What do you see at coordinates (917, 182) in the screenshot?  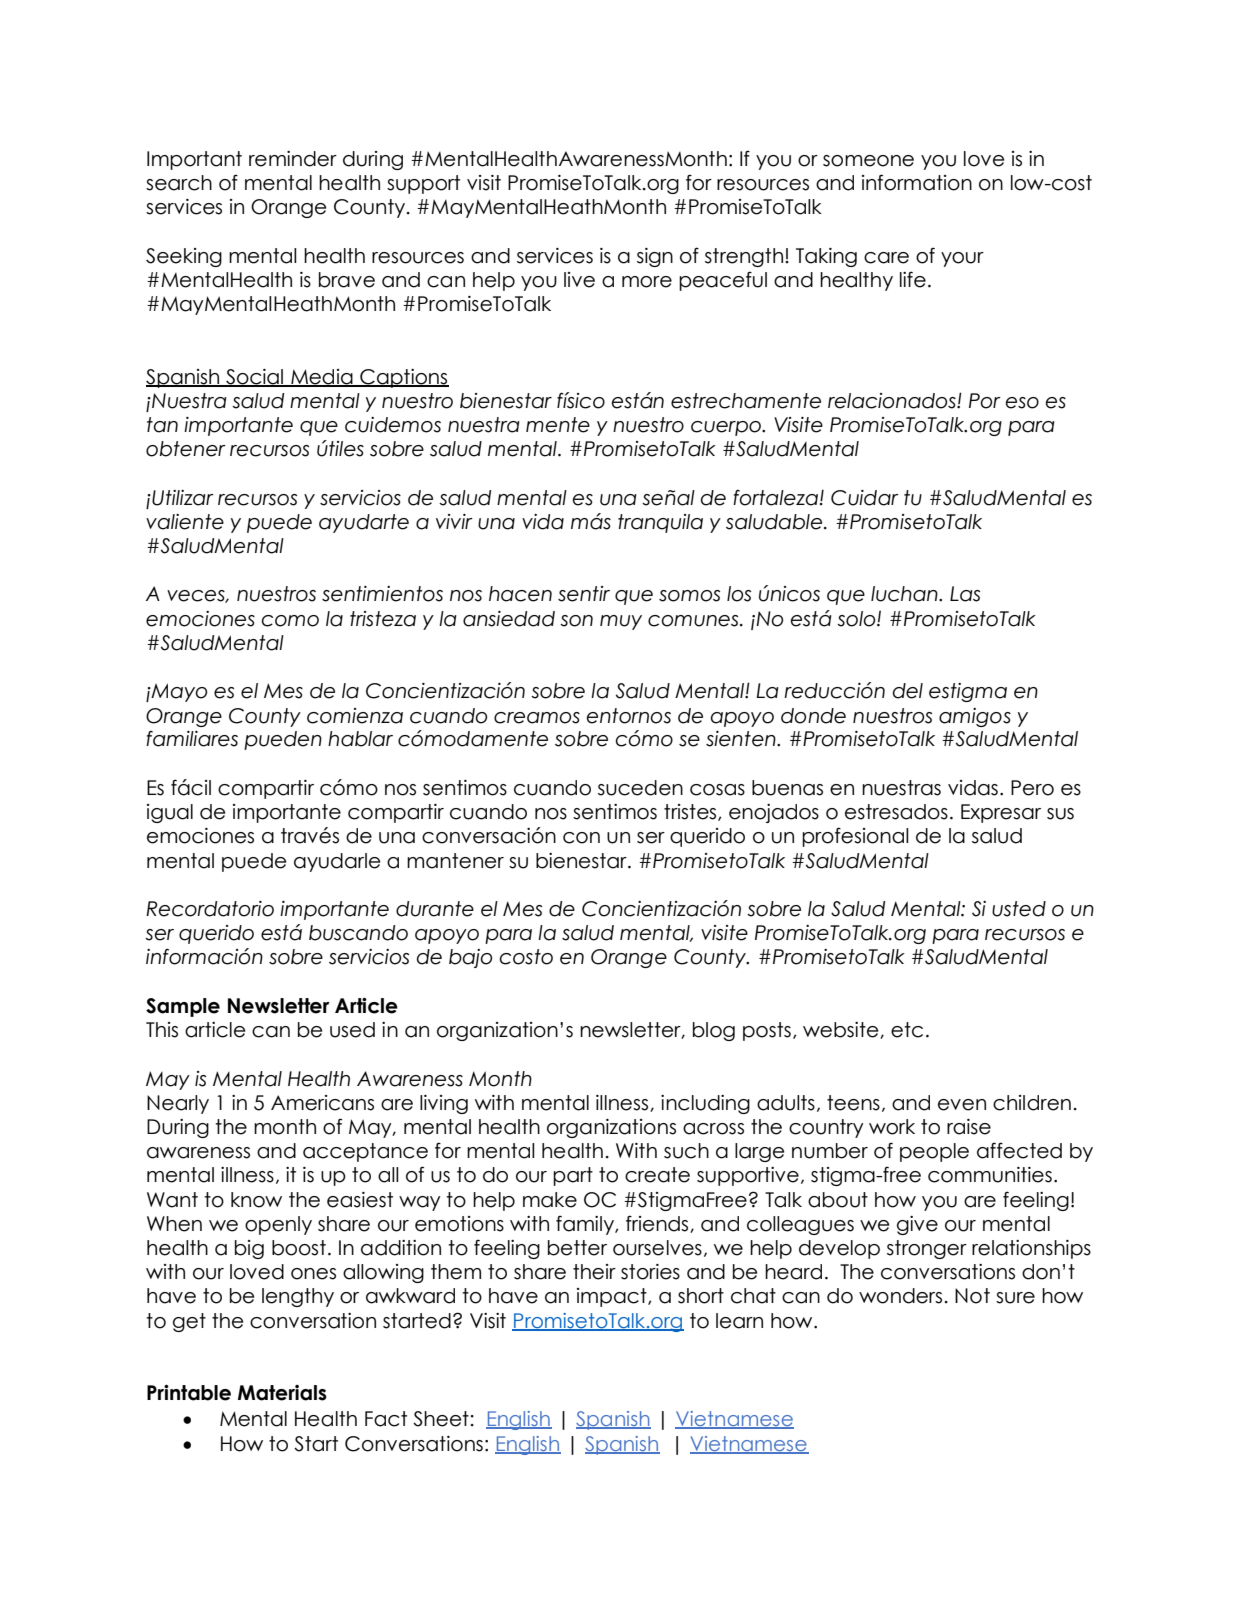 I see `information` at bounding box center [917, 182].
